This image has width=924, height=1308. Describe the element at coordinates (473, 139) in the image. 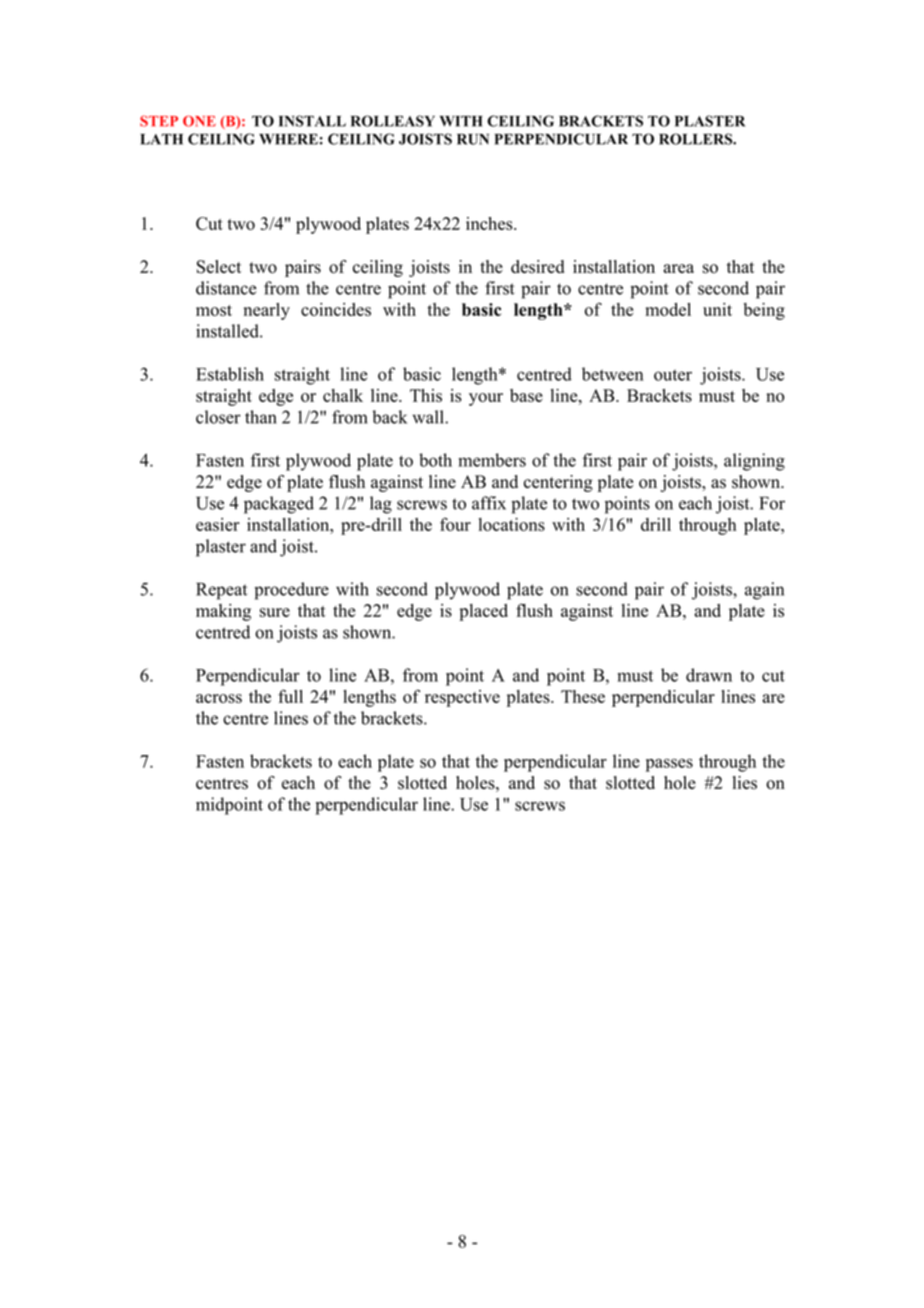

I see `RUN` at that location.
